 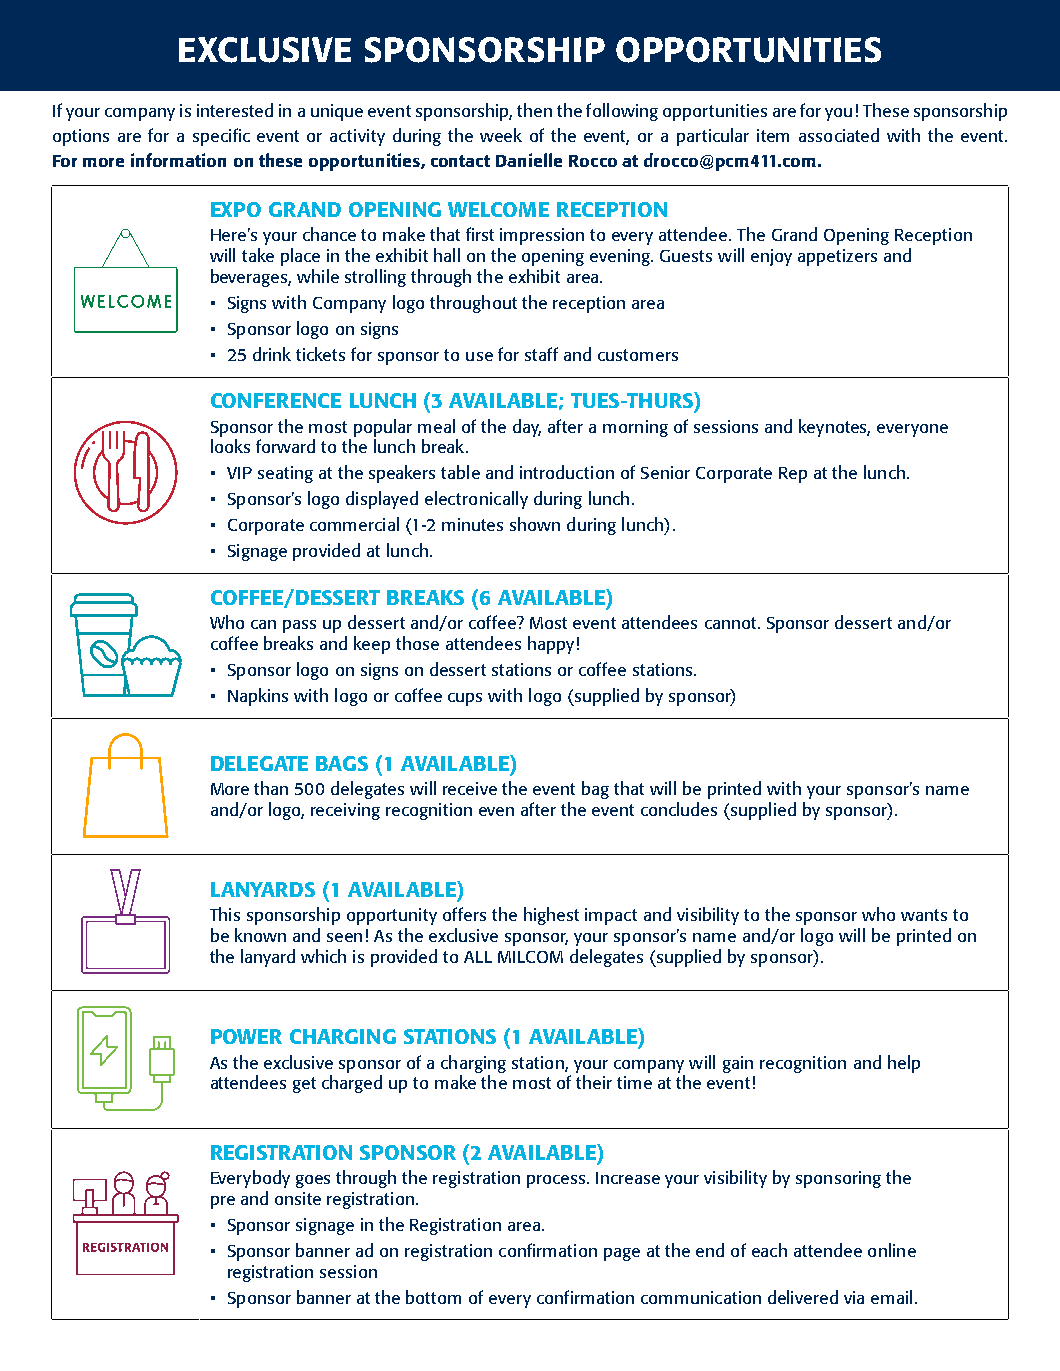 What do you see at coordinates (230, 446) in the page?
I see `looks` at bounding box center [230, 446].
